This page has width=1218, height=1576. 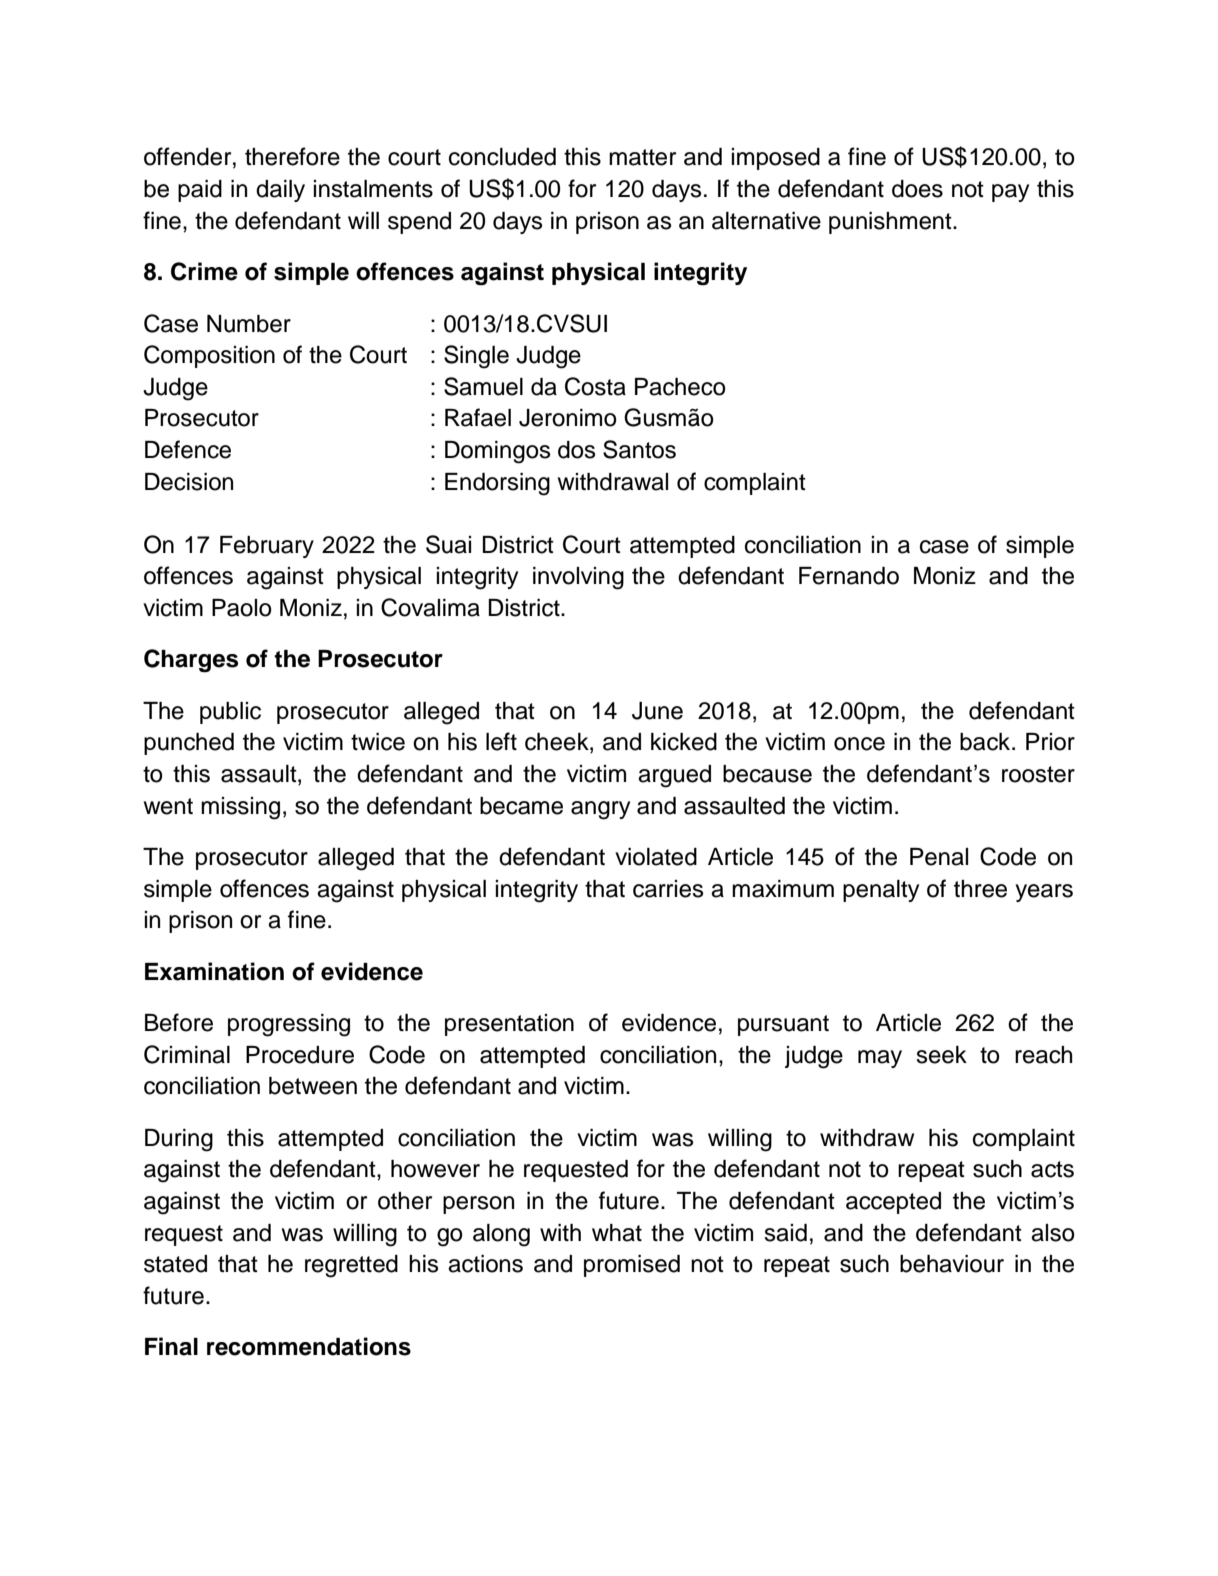 What do you see at coordinates (267, 547) in the page?
I see `February` at bounding box center [267, 547].
